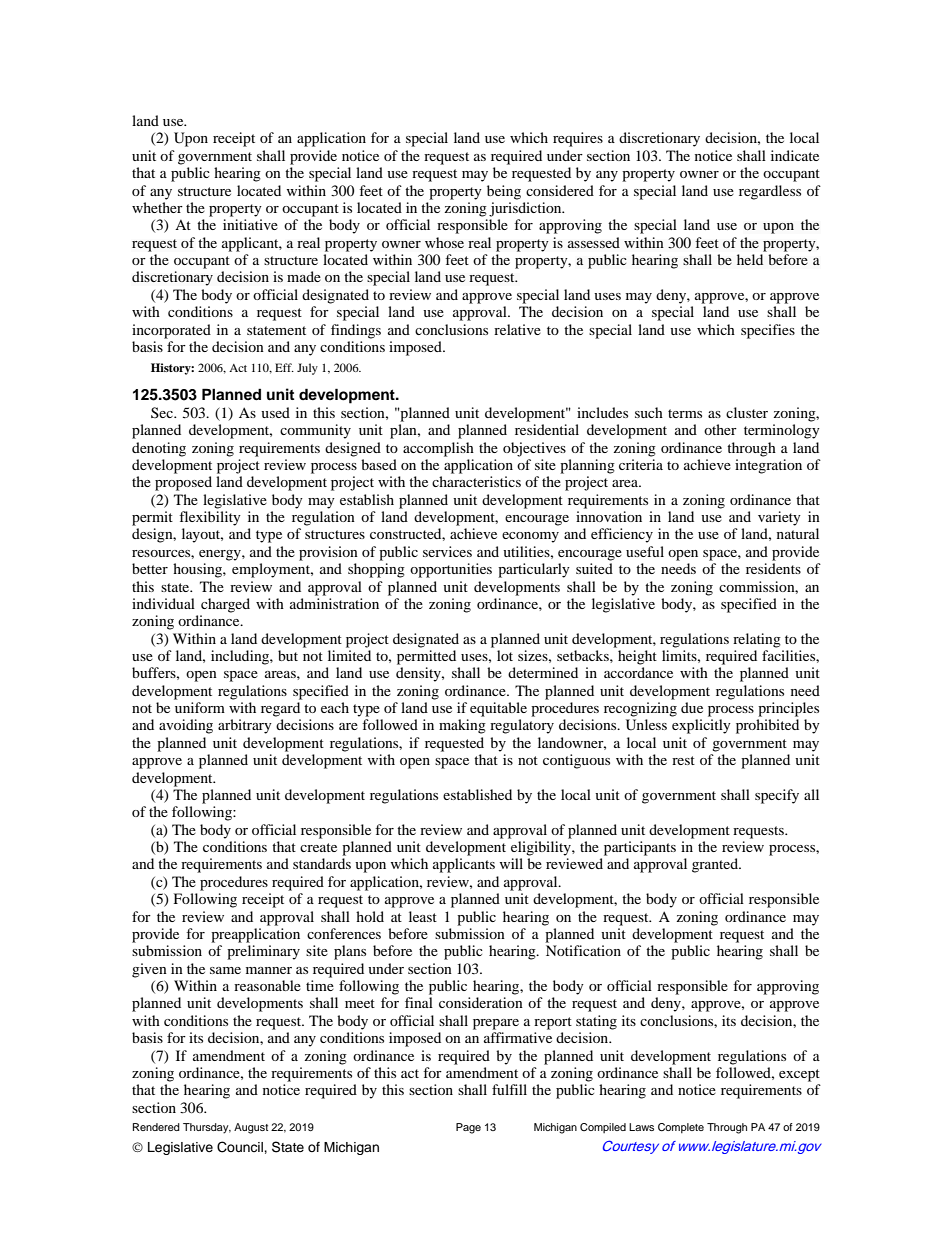 Image resolution: width=952 pixels, height=1233 pixels. Describe the element at coordinates (716, 865) in the screenshot. I see `granted` at that location.
